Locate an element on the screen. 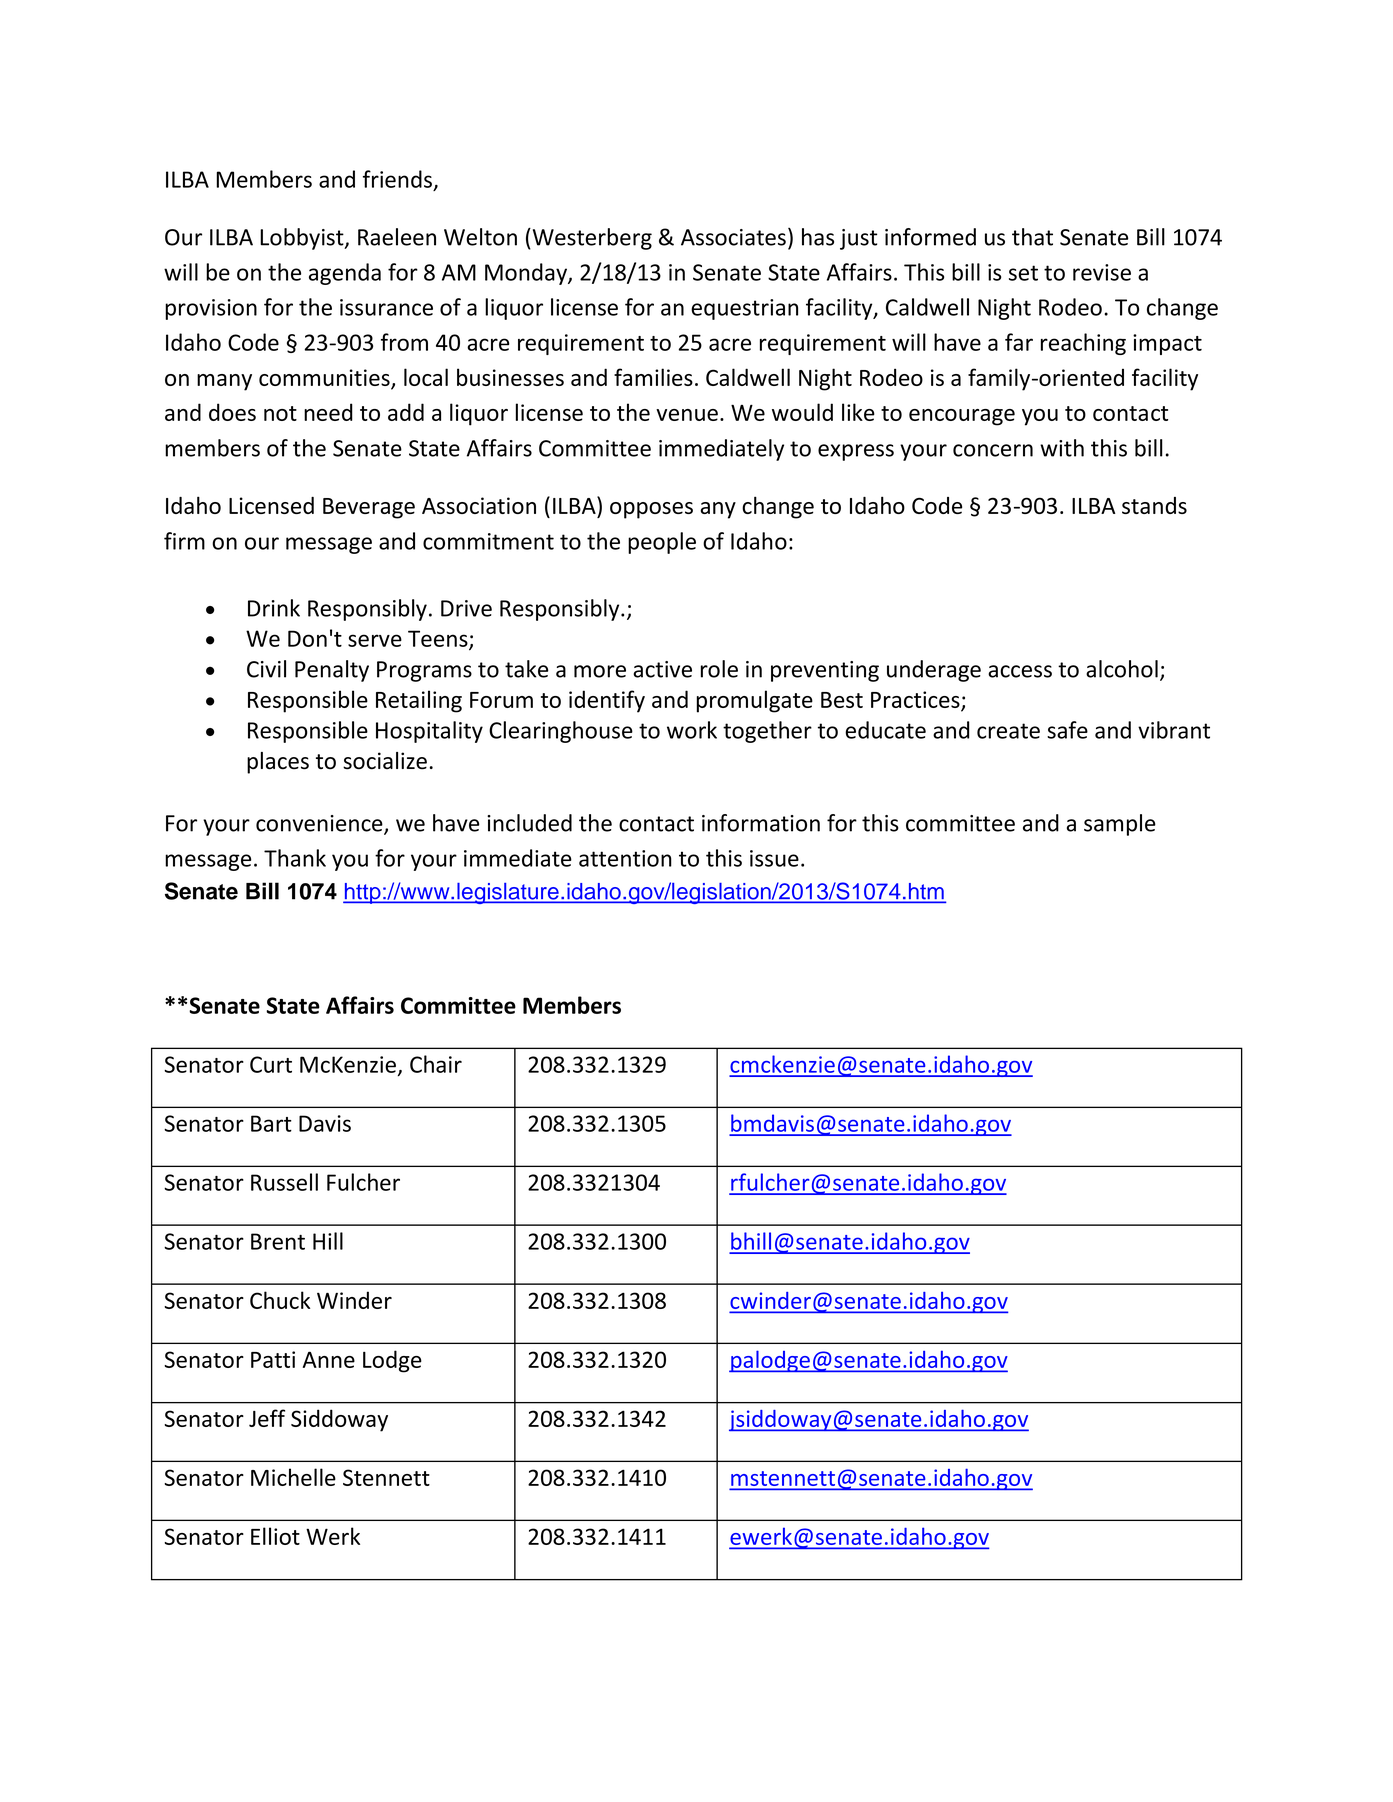 The height and width of the screenshot is (1802, 1393). that is located at coordinates (1032, 237).
